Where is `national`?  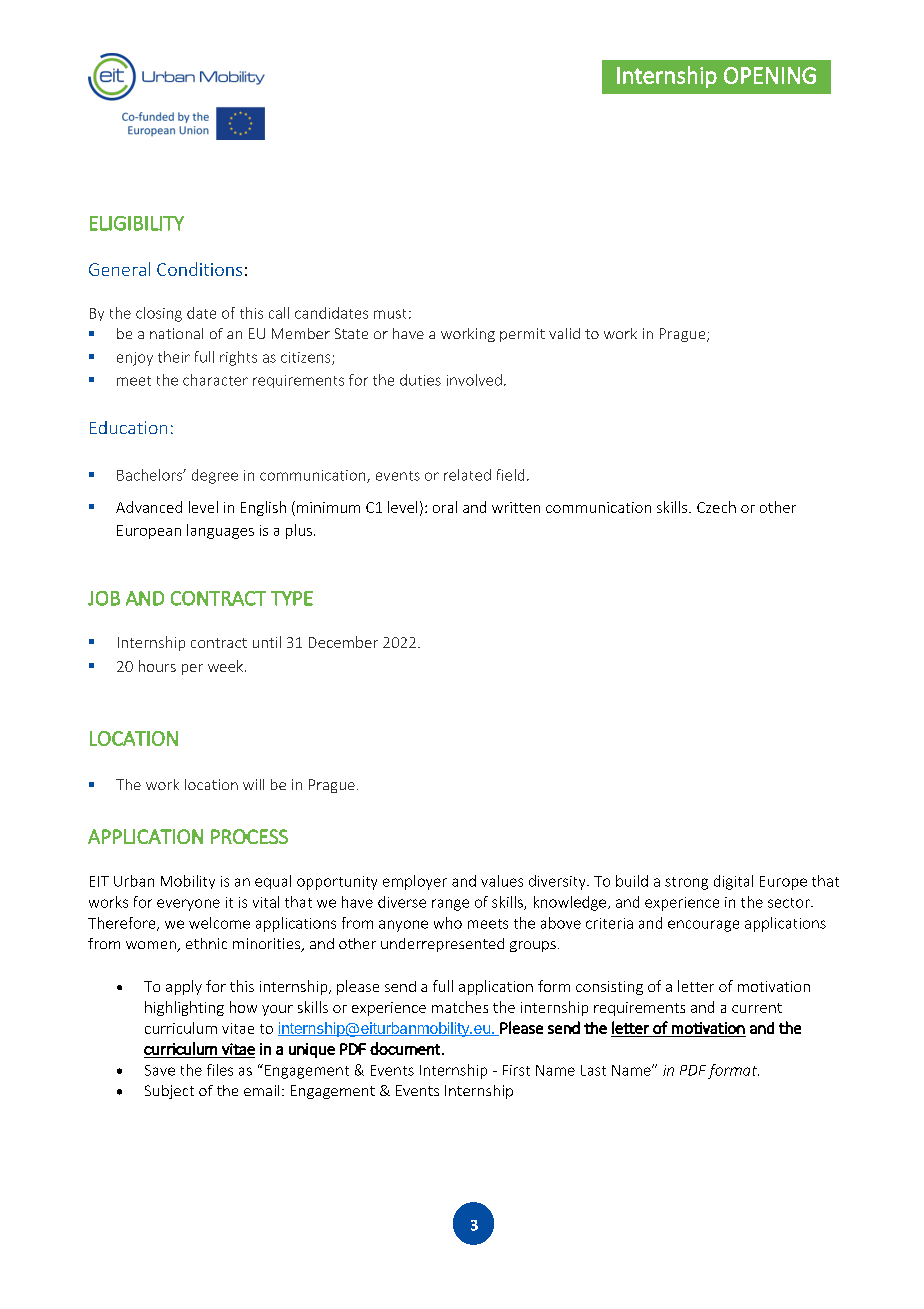
national is located at coordinates (176, 333).
